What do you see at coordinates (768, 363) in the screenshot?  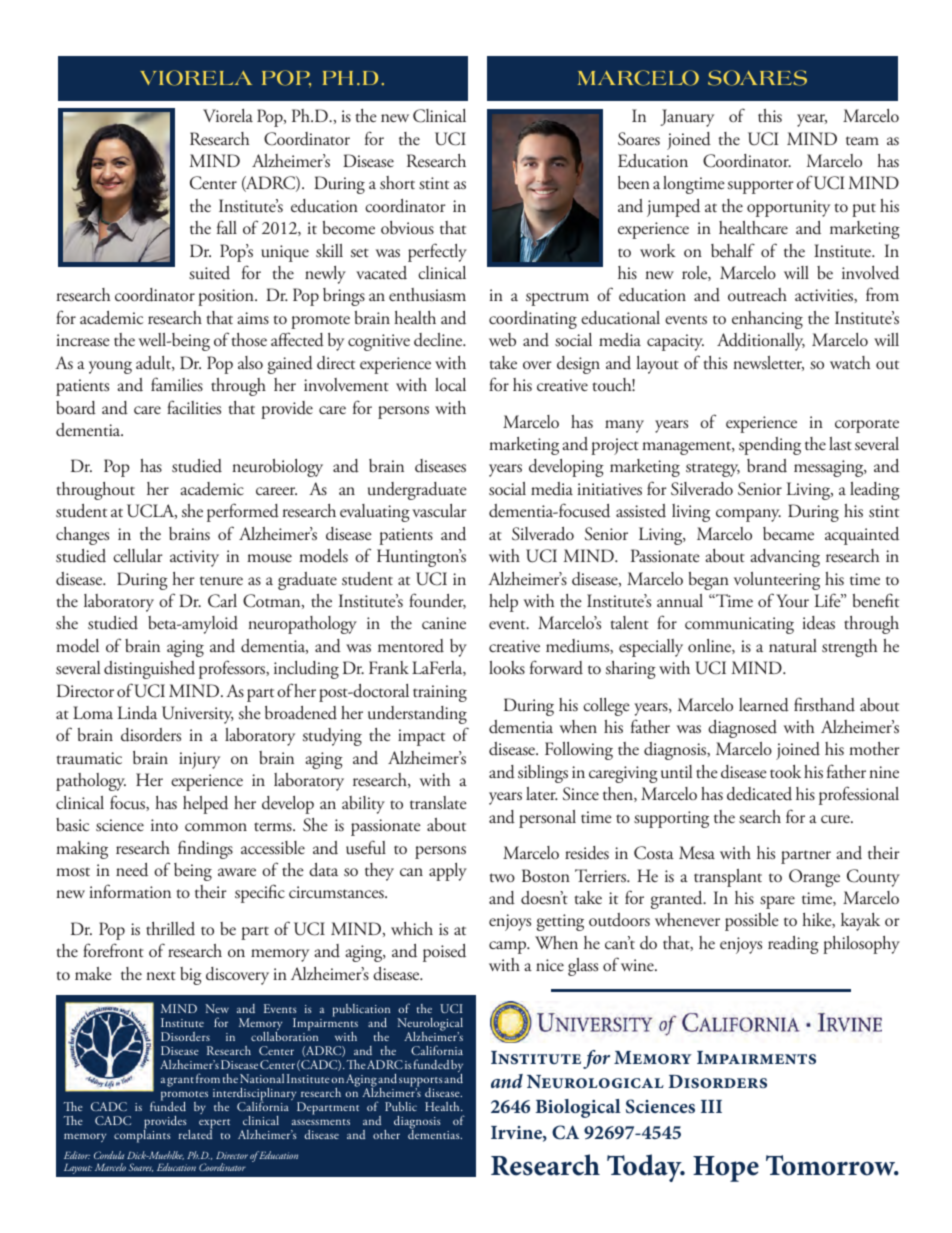 I see `newsletter` at bounding box center [768, 363].
